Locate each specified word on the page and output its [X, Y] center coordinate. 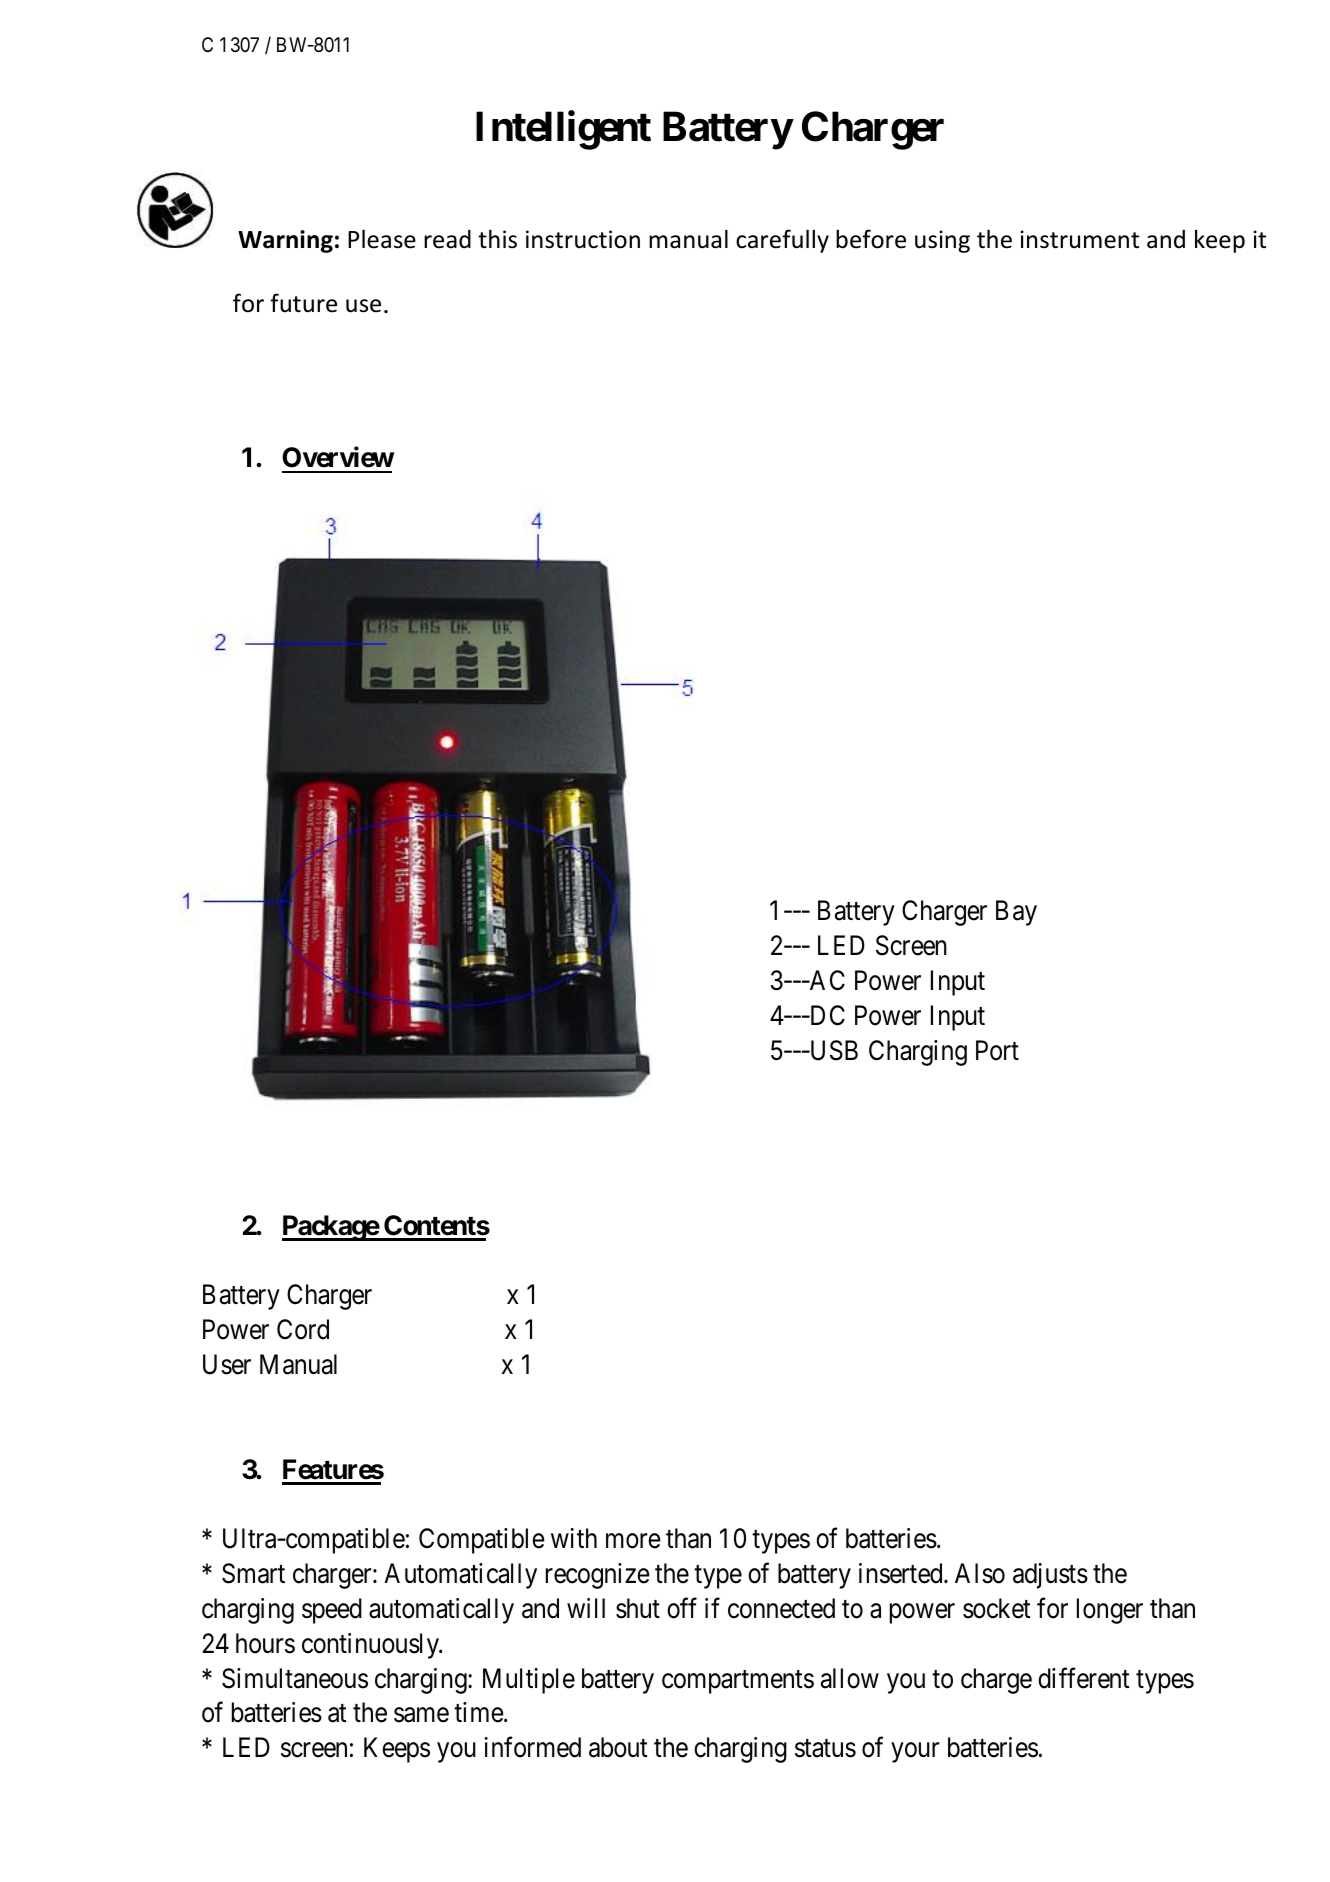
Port [997, 1050]
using [942, 241]
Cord [303, 1329]
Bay [1016, 913]
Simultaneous [295, 1678]
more [633, 1541]
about [618, 1747]
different [1084, 1678]
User [227, 1364]
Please [382, 239]
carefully [782, 241]
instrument [1079, 239]
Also [980, 1573]
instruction [583, 239]
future [303, 303]
